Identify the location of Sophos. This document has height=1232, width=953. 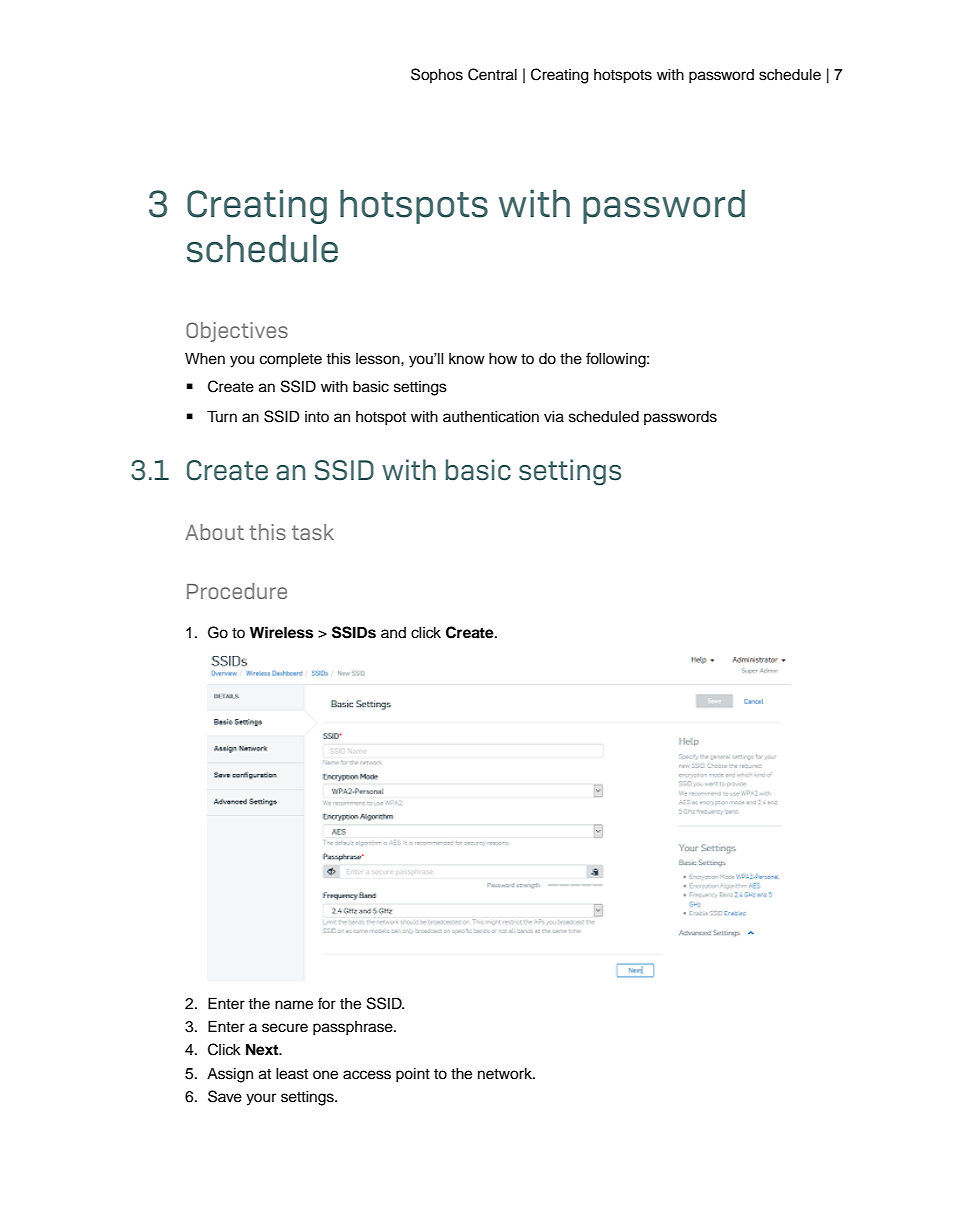
(437, 75).
